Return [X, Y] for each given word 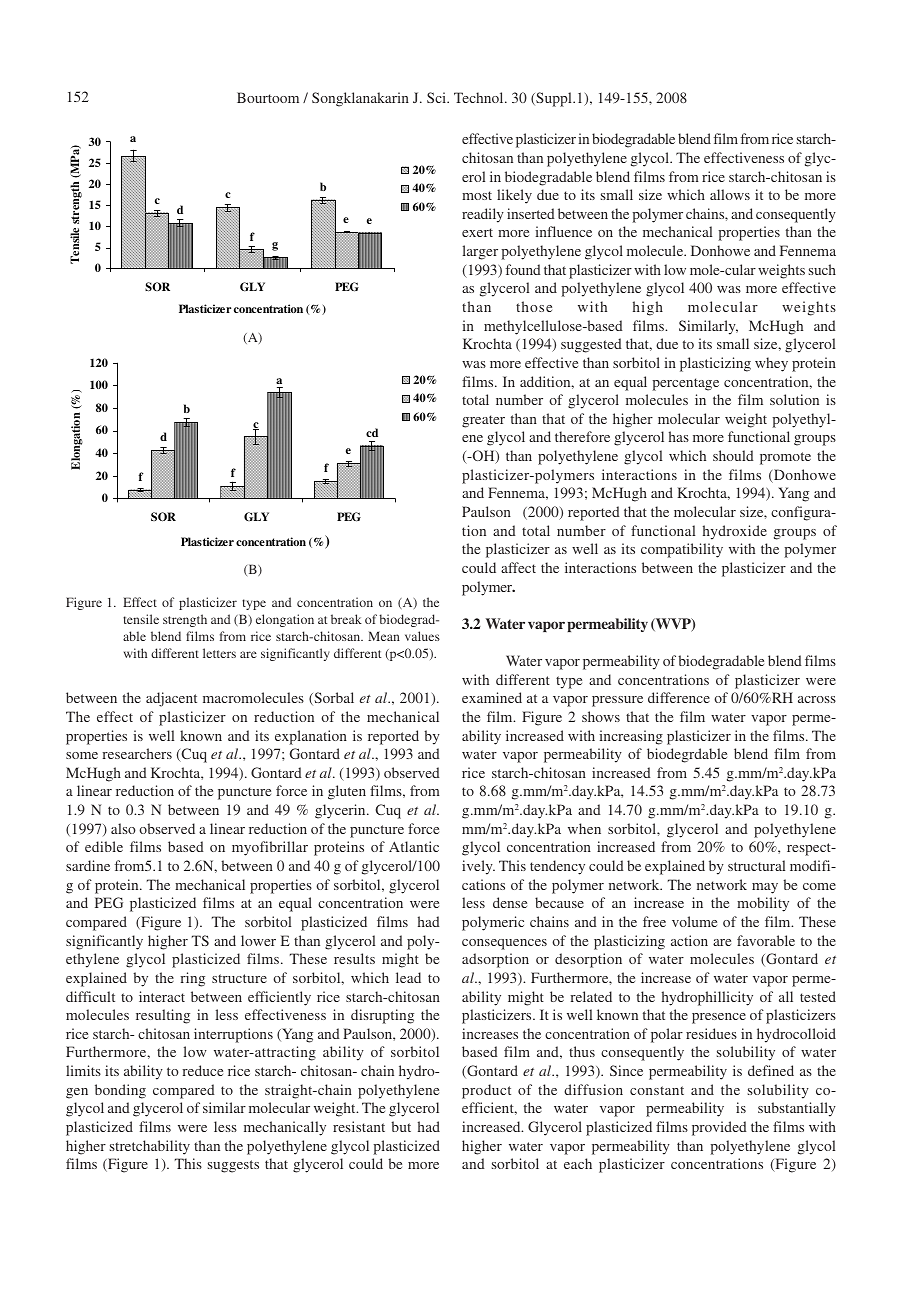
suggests [233, 1166]
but [401, 1126]
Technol [480, 97]
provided [719, 1128]
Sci [438, 97]
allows [730, 194]
